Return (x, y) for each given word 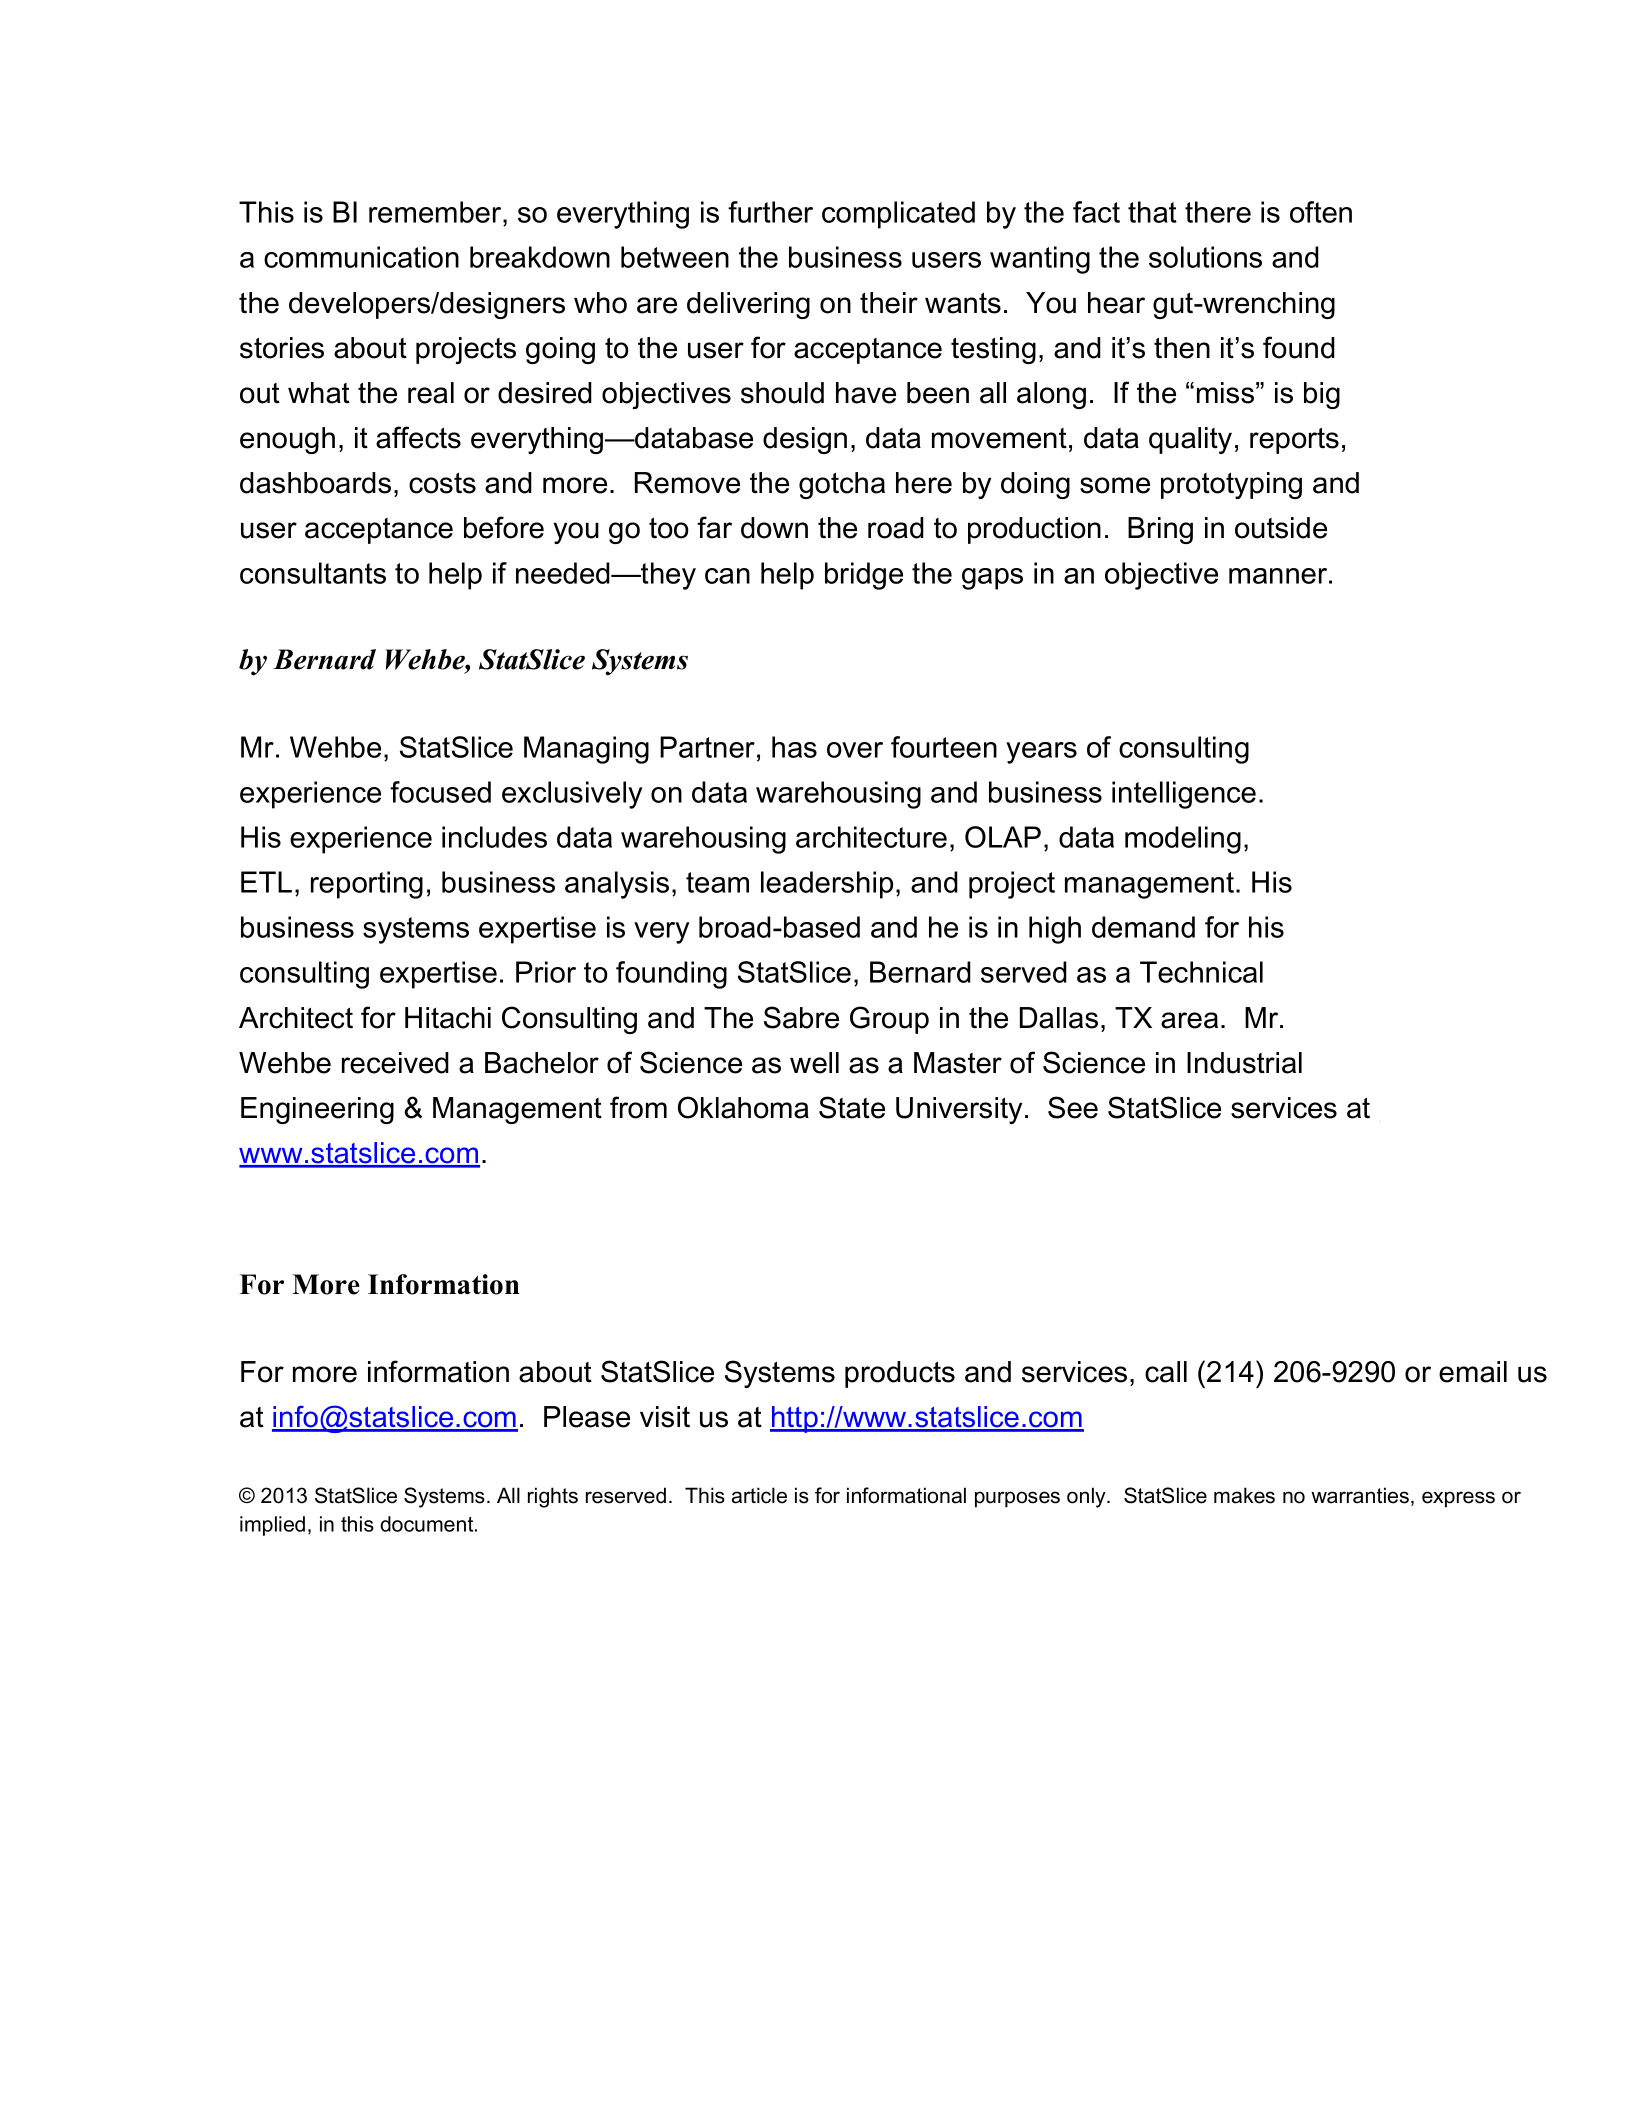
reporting (367, 885)
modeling (1183, 840)
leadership (827, 885)
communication (361, 257)
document (428, 1524)
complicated (898, 215)
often (1321, 212)
